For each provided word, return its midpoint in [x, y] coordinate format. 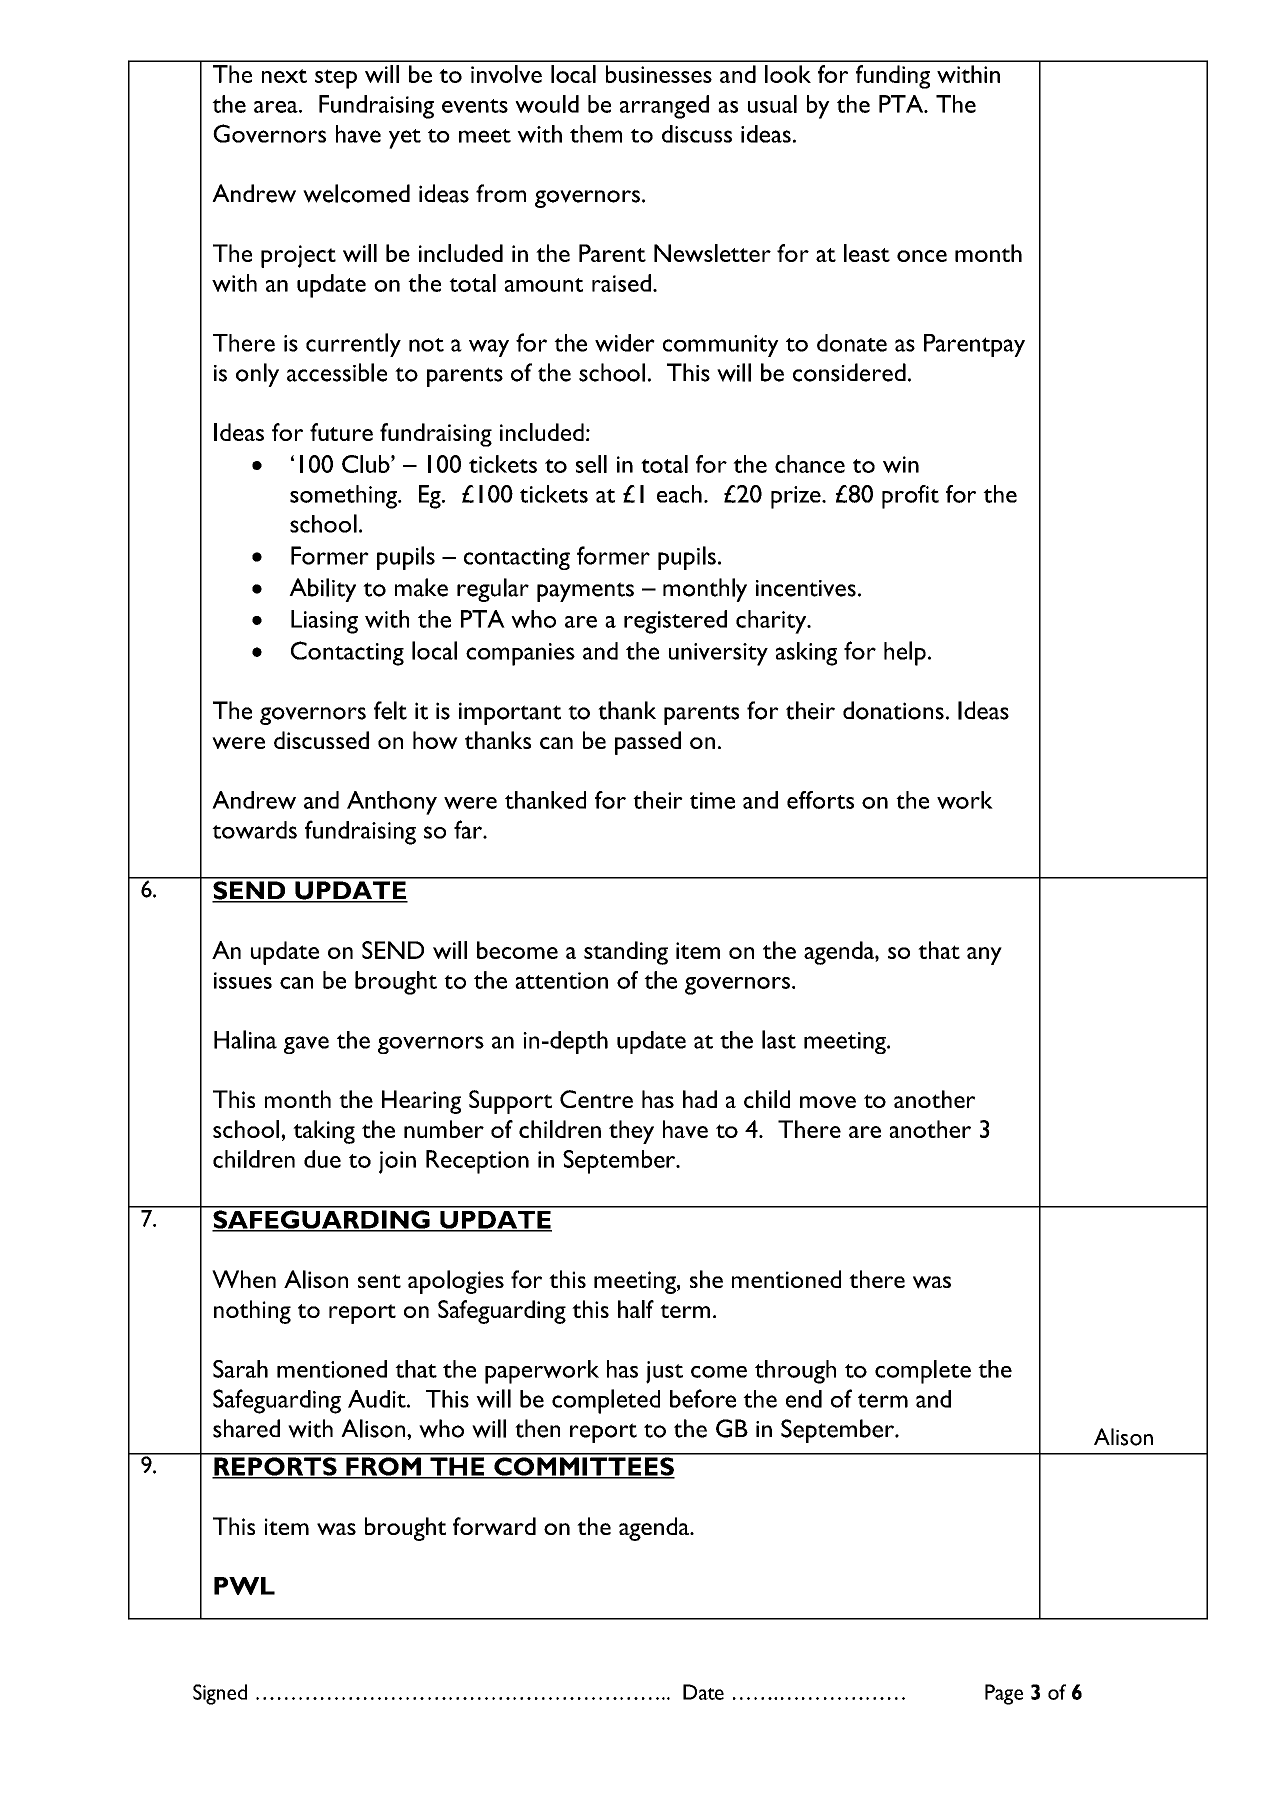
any [984, 956]
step [336, 79]
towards [254, 830]
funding [893, 77]
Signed [220, 1694]
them [596, 134]
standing [626, 953]
